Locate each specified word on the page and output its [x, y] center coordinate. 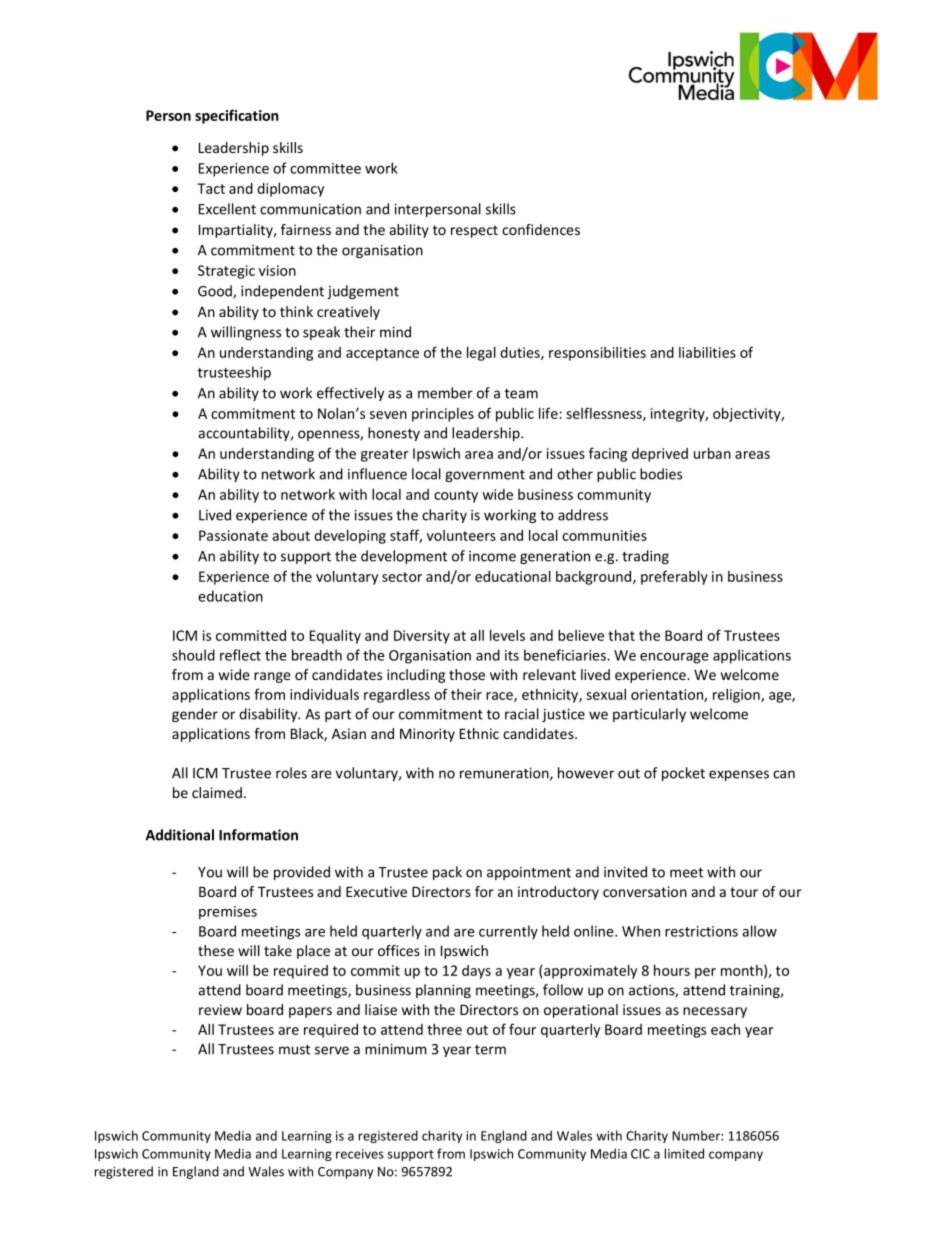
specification [237, 116]
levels [507, 635]
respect [474, 231]
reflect [240, 655]
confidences [541, 229]
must [294, 1050]
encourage [674, 658]
